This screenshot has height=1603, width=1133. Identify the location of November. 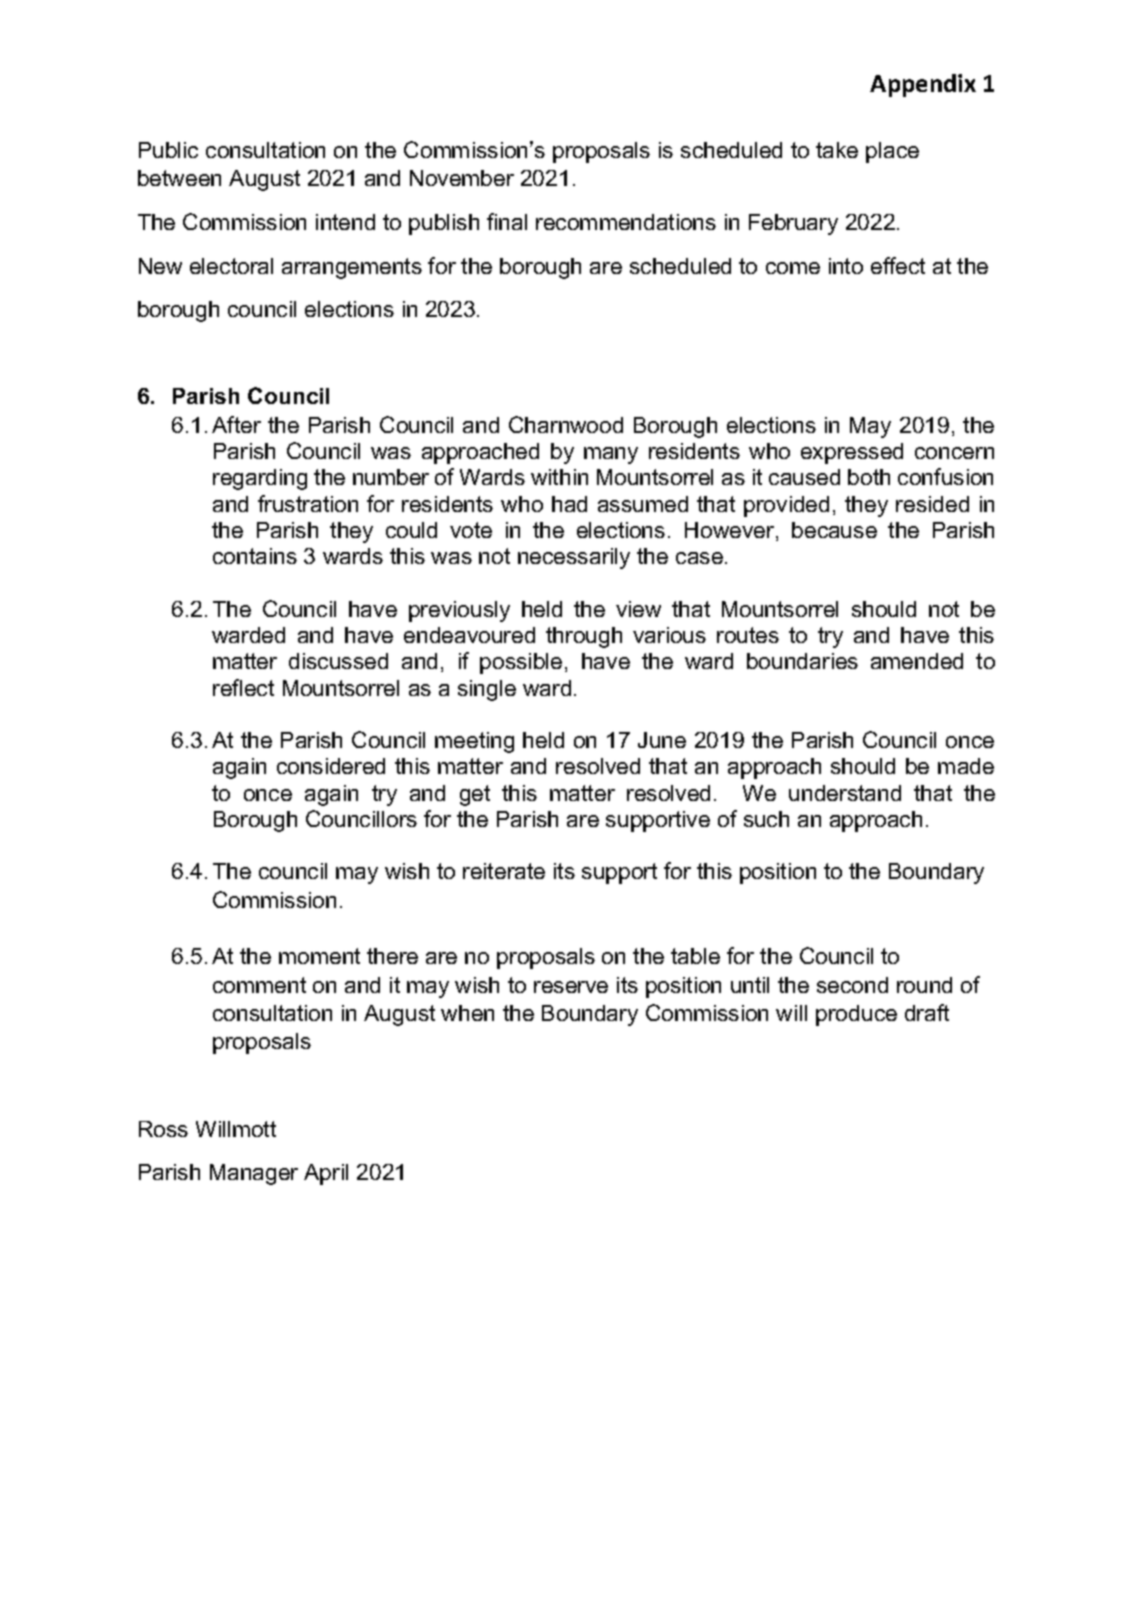
(462, 178).
